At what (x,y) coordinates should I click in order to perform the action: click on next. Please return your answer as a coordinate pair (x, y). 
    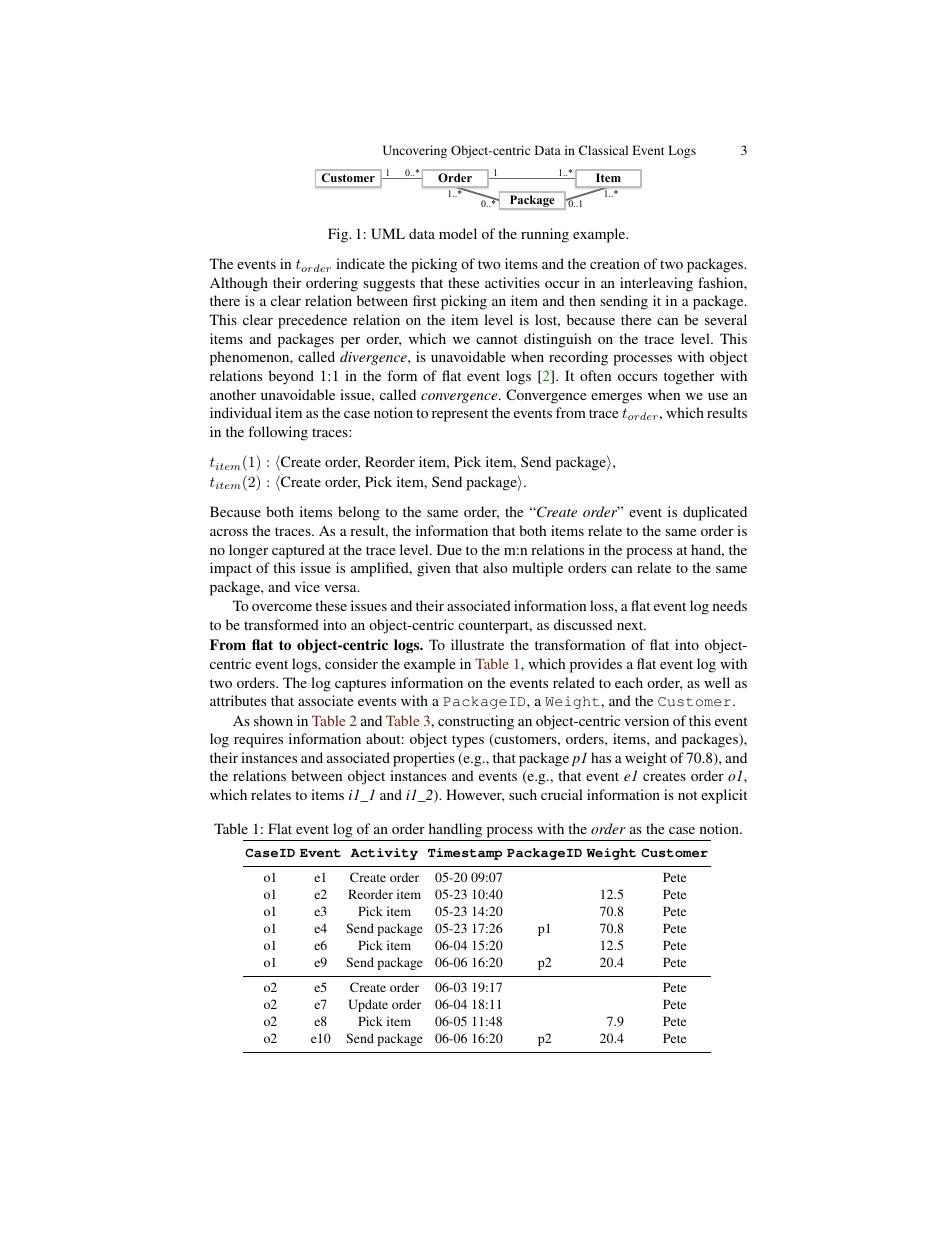
    Looking at the image, I should click on (631, 625).
